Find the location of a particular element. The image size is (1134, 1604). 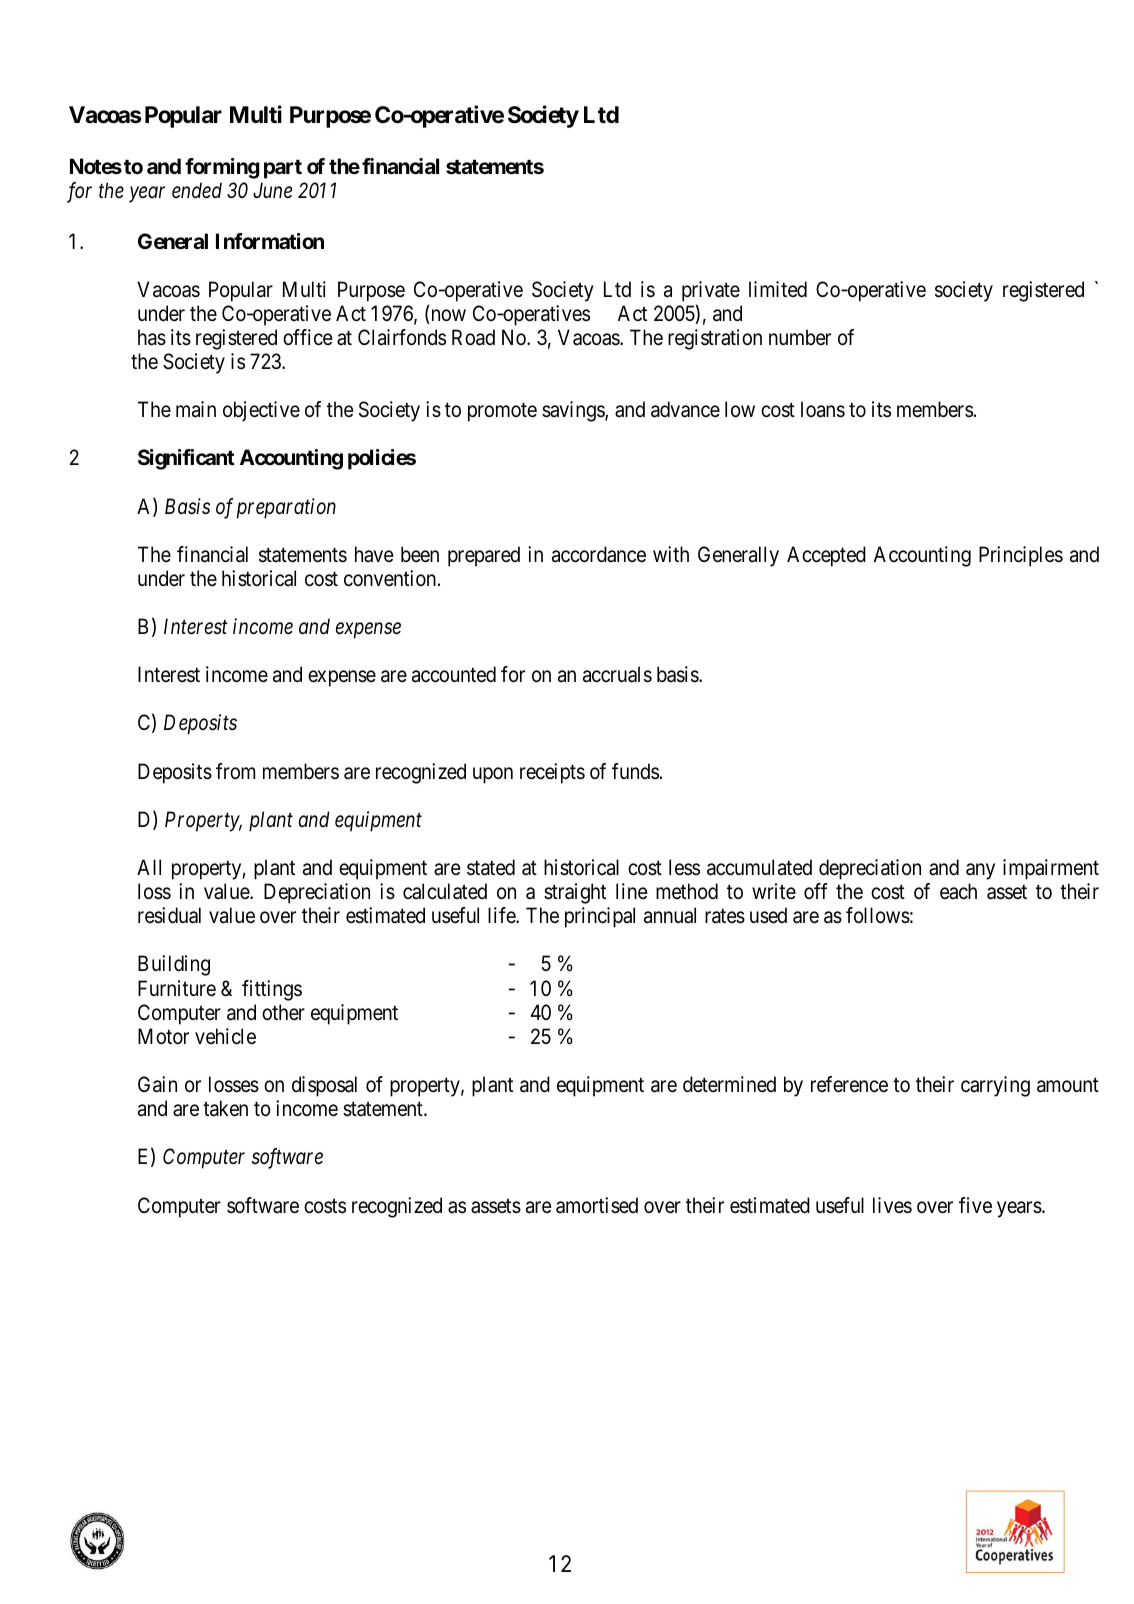

accordance is located at coordinates (599, 554).
